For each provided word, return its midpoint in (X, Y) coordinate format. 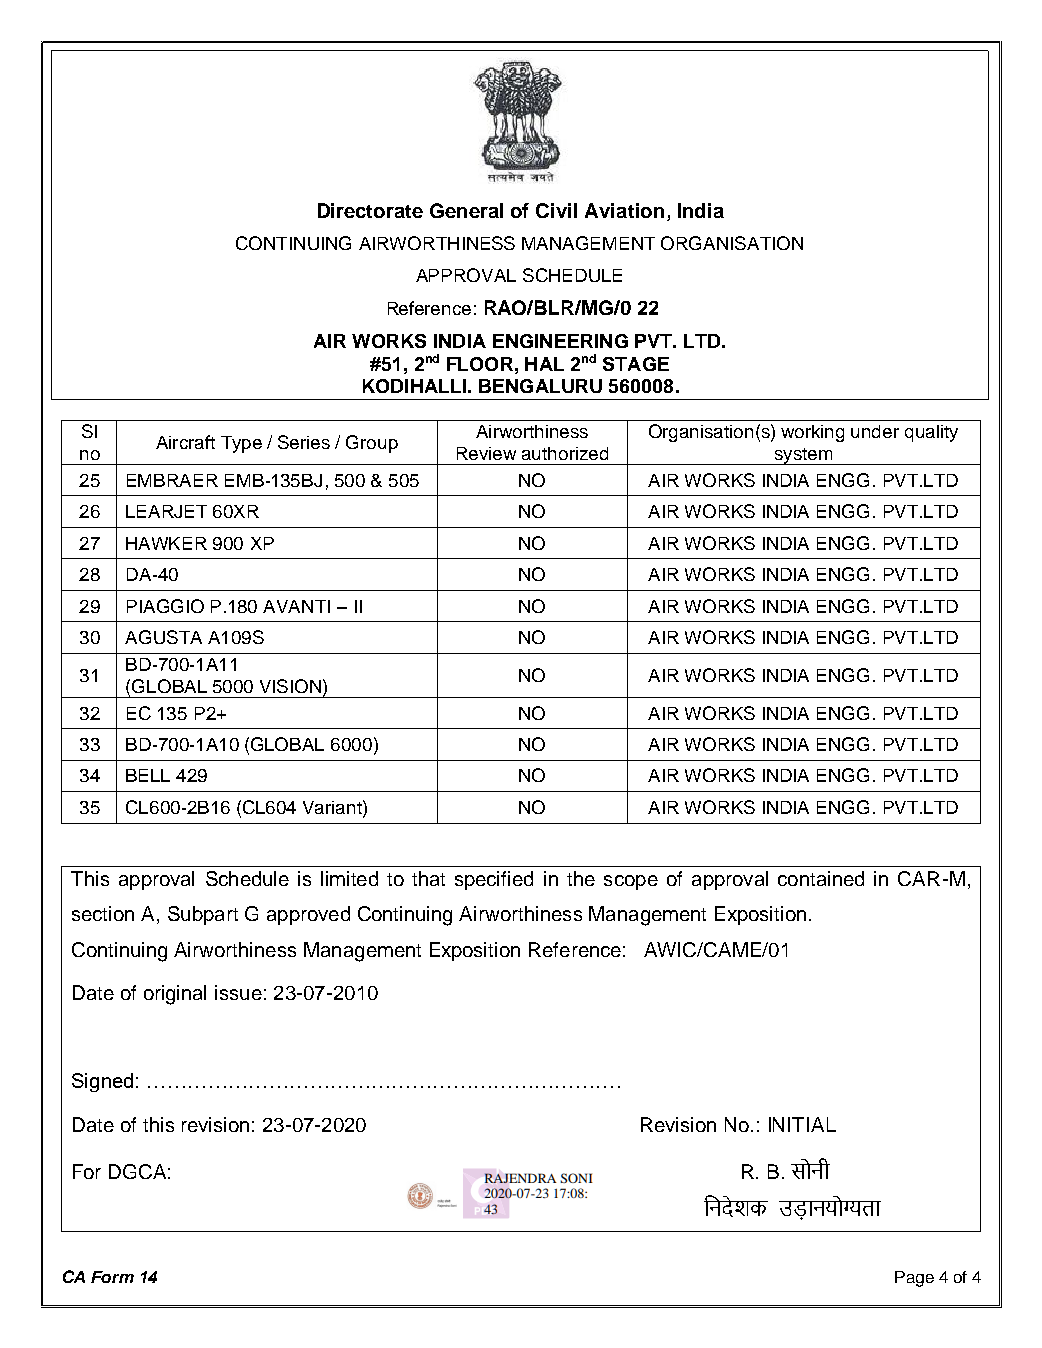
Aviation (624, 210)
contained (821, 878)
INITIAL (802, 1124)
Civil (556, 210)
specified (494, 880)
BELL (148, 775)
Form (112, 1277)
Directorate (370, 210)
